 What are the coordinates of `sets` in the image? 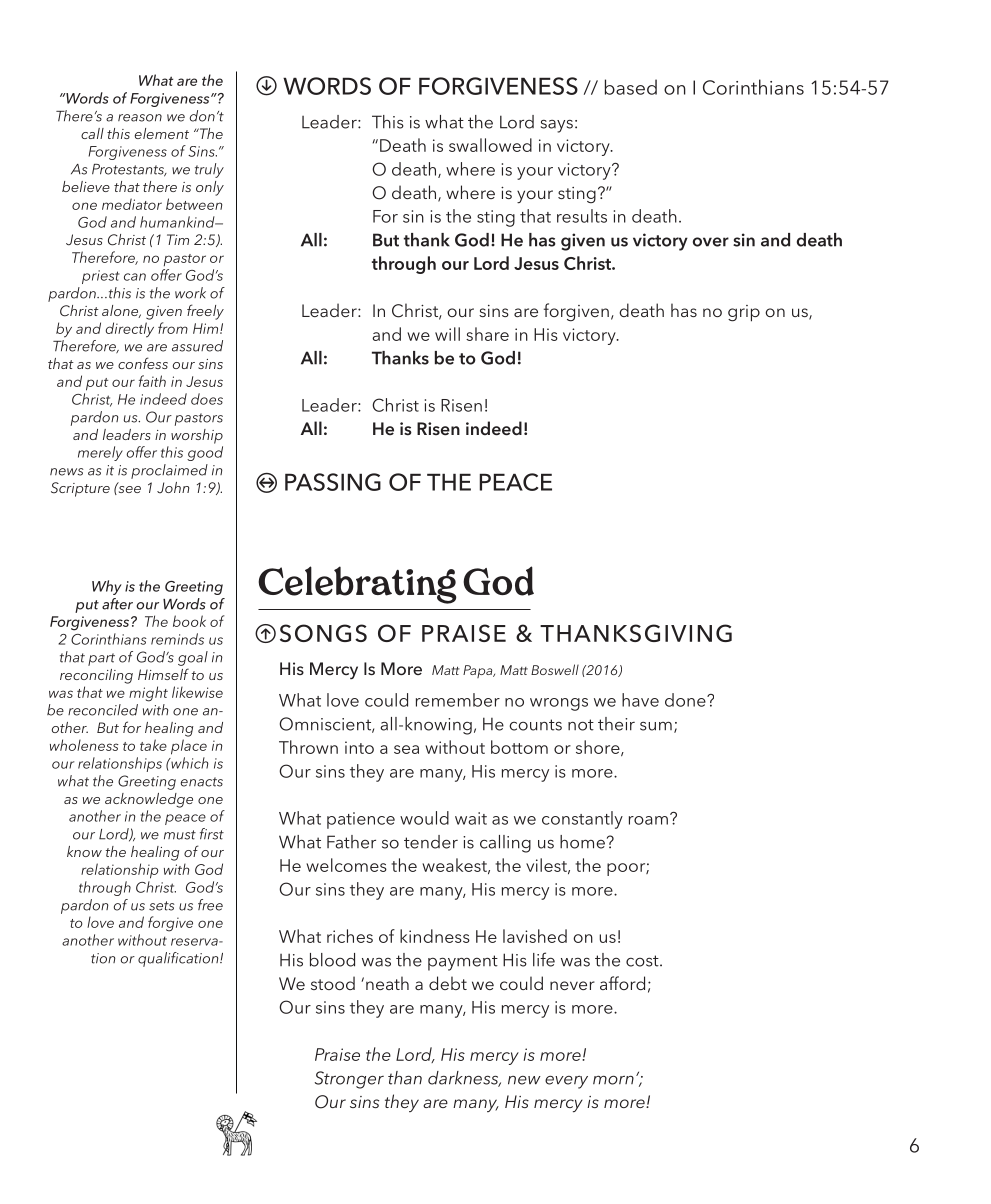 It's located at (161, 906).
